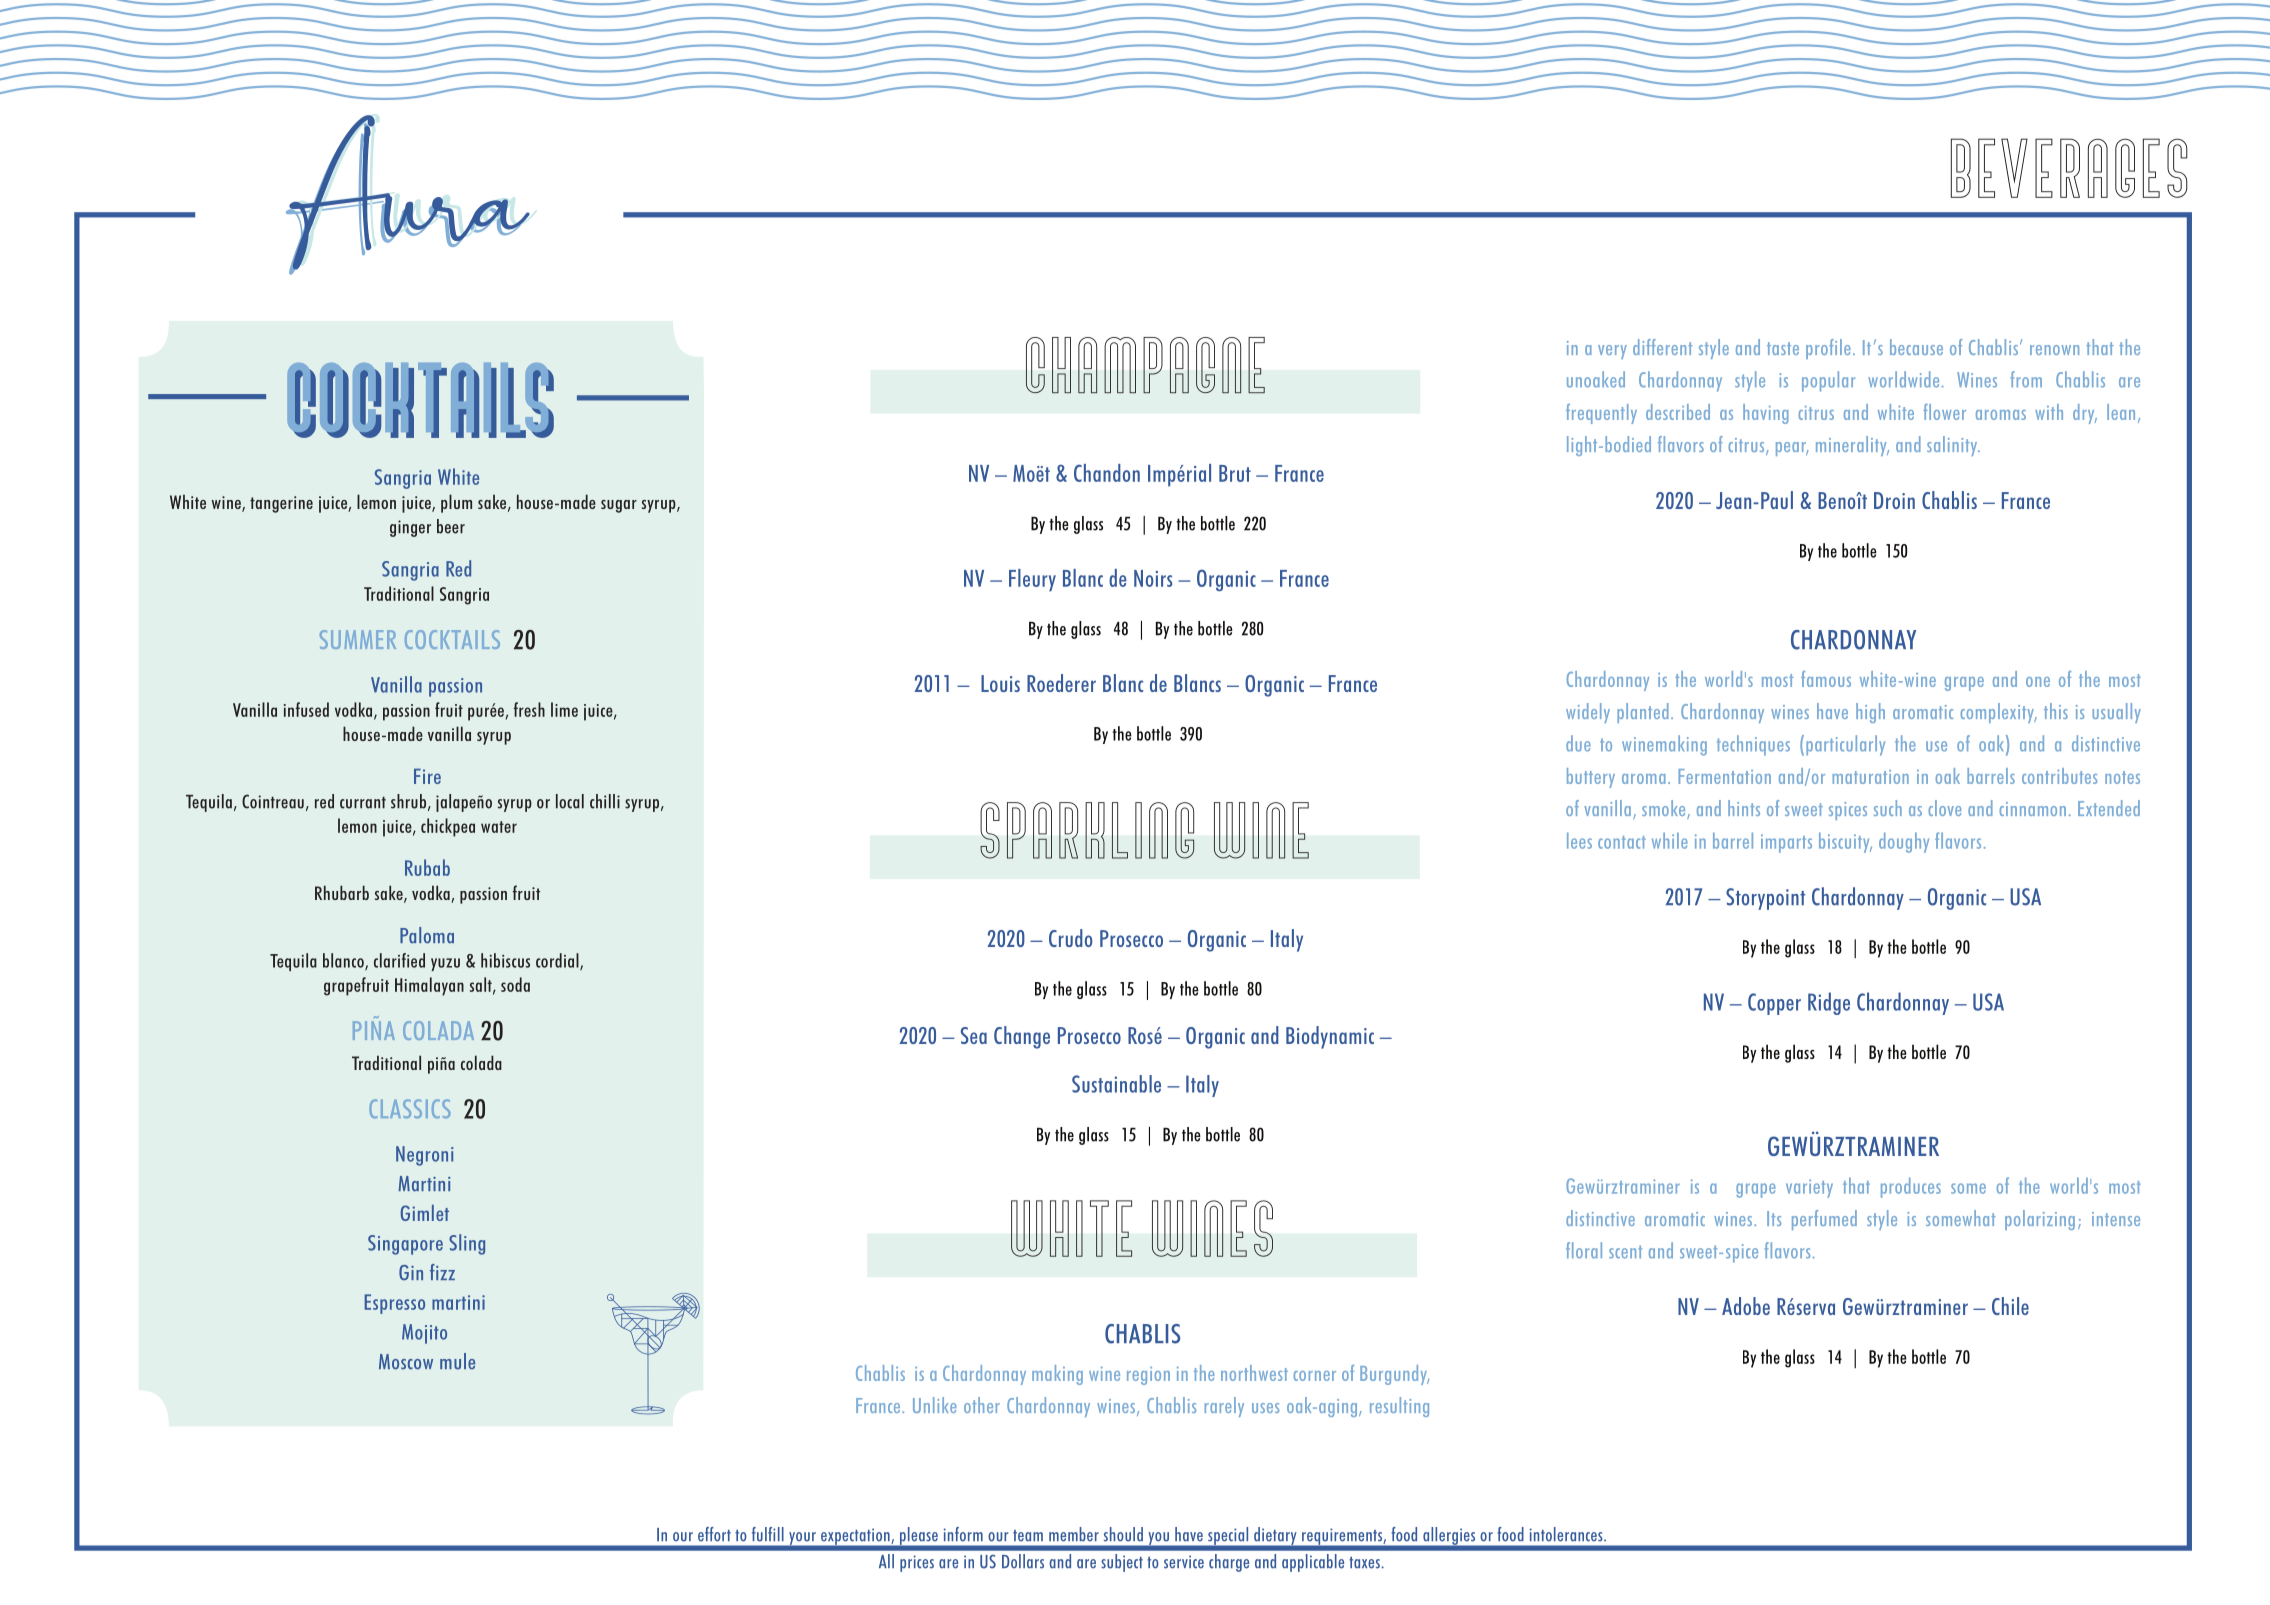 This screenshot has height=1605, width=2270. I want to click on should, so click(1123, 1534).
